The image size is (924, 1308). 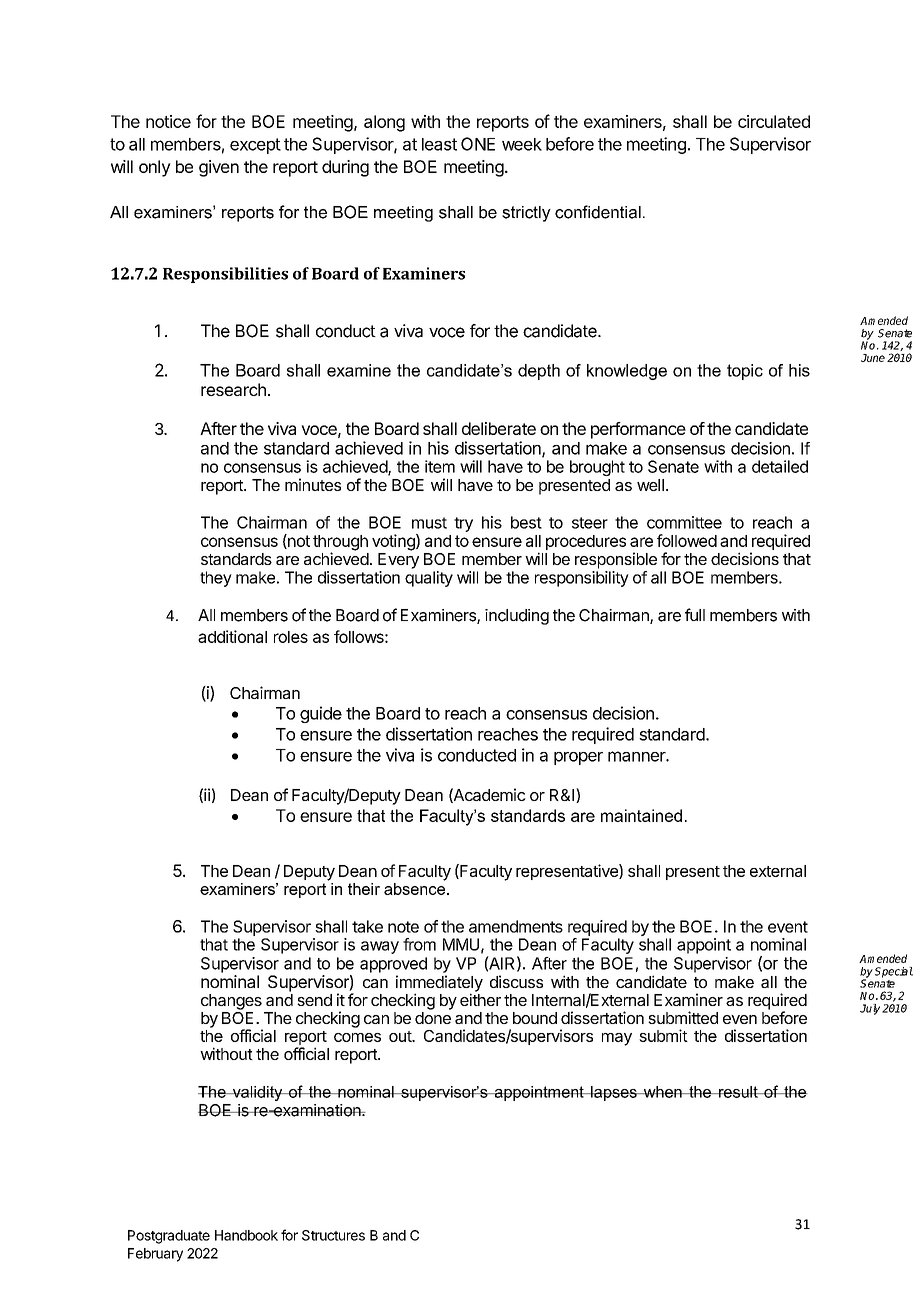 I want to click on Special, so click(x=894, y=972).
